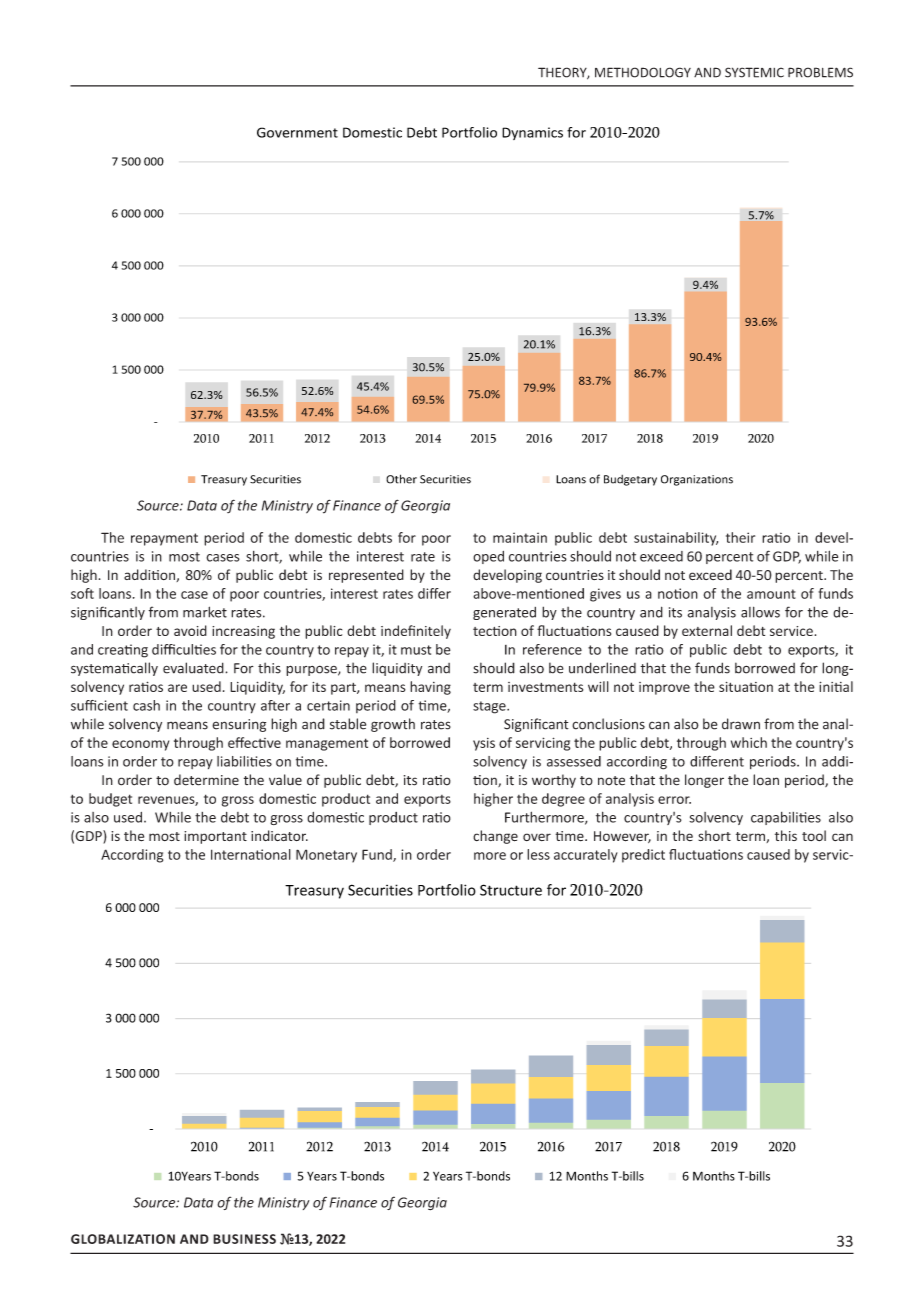  I want to click on BUSINESS, so click(244, 1239).
